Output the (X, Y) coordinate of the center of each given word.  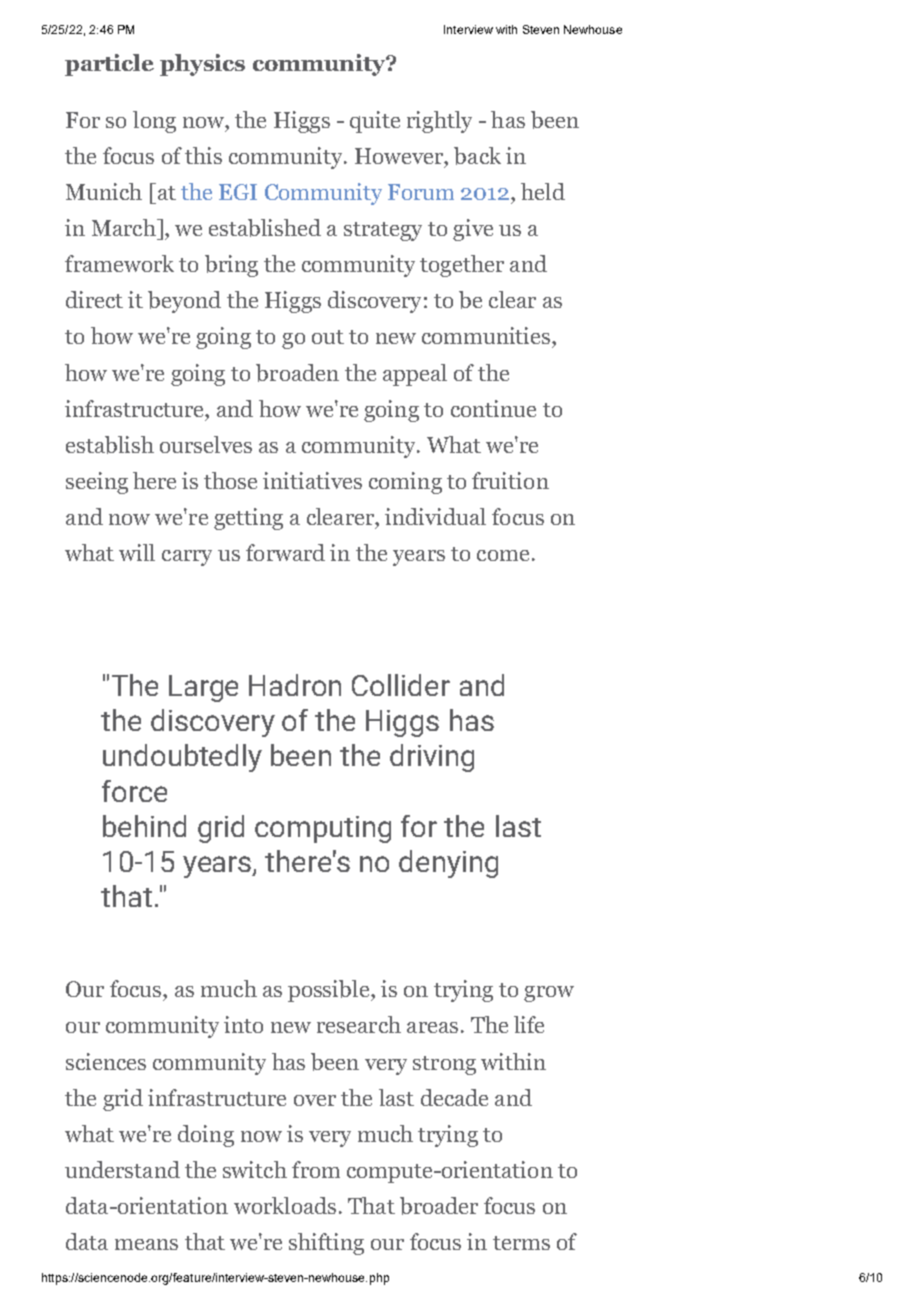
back (477, 156)
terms (521, 1243)
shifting (326, 1244)
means (146, 1244)
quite (375, 122)
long (154, 122)
